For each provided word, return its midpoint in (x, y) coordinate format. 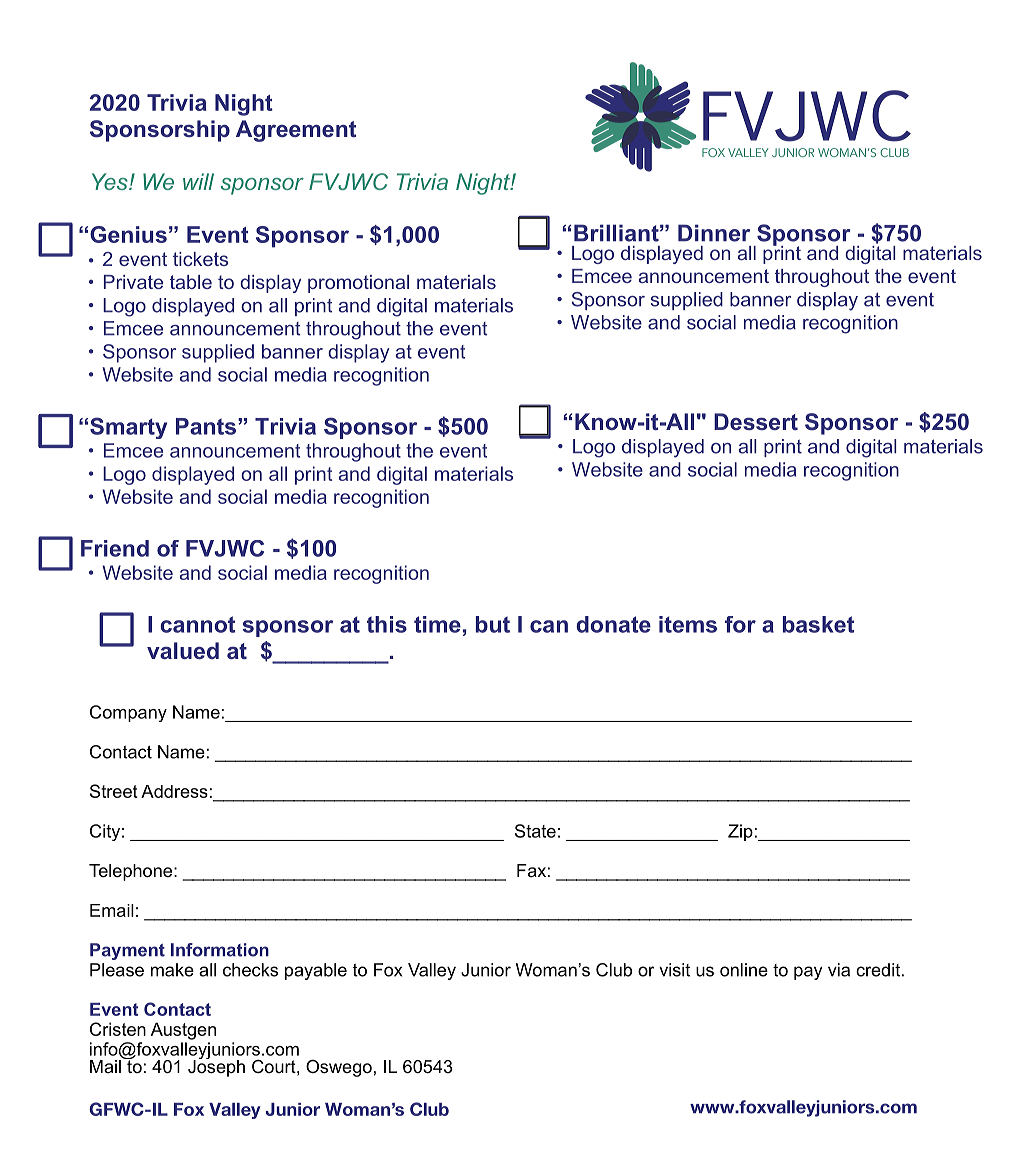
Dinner (714, 233)
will (198, 181)
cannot (197, 624)
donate (613, 624)
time (437, 624)
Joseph (216, 1067)
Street (114, 791)
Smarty (128, 428)
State (535, 831)
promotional (358, 284)
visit (674, 970)
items (688, 624)
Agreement (296, 131)
